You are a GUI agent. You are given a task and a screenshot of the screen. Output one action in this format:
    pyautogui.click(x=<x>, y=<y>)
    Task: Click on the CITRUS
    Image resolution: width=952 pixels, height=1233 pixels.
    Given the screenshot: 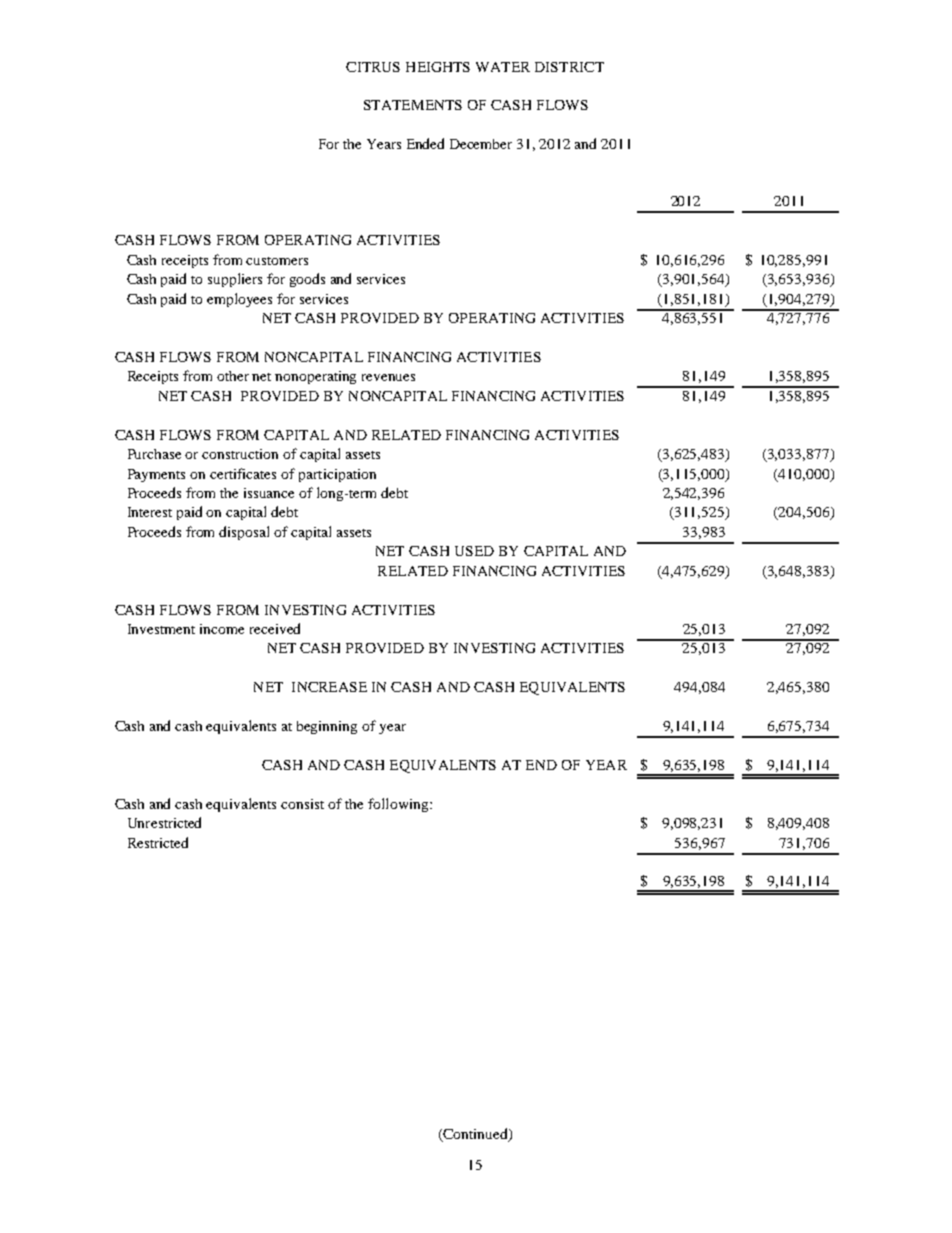 What is the action you would take?
    pyautogui.click(x=373, y=67)
